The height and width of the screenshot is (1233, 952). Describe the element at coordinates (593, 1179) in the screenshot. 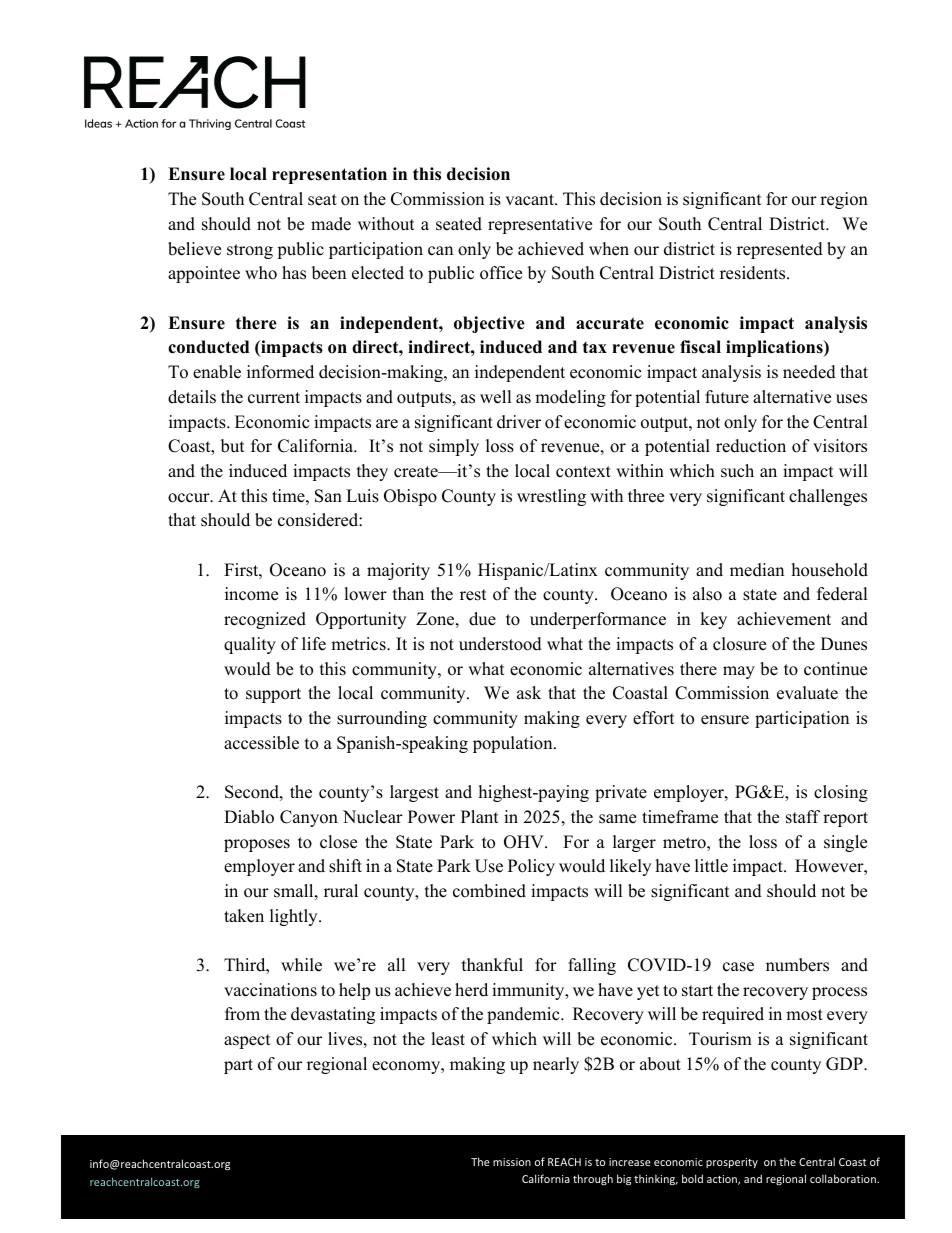

I see `through` at that location.
